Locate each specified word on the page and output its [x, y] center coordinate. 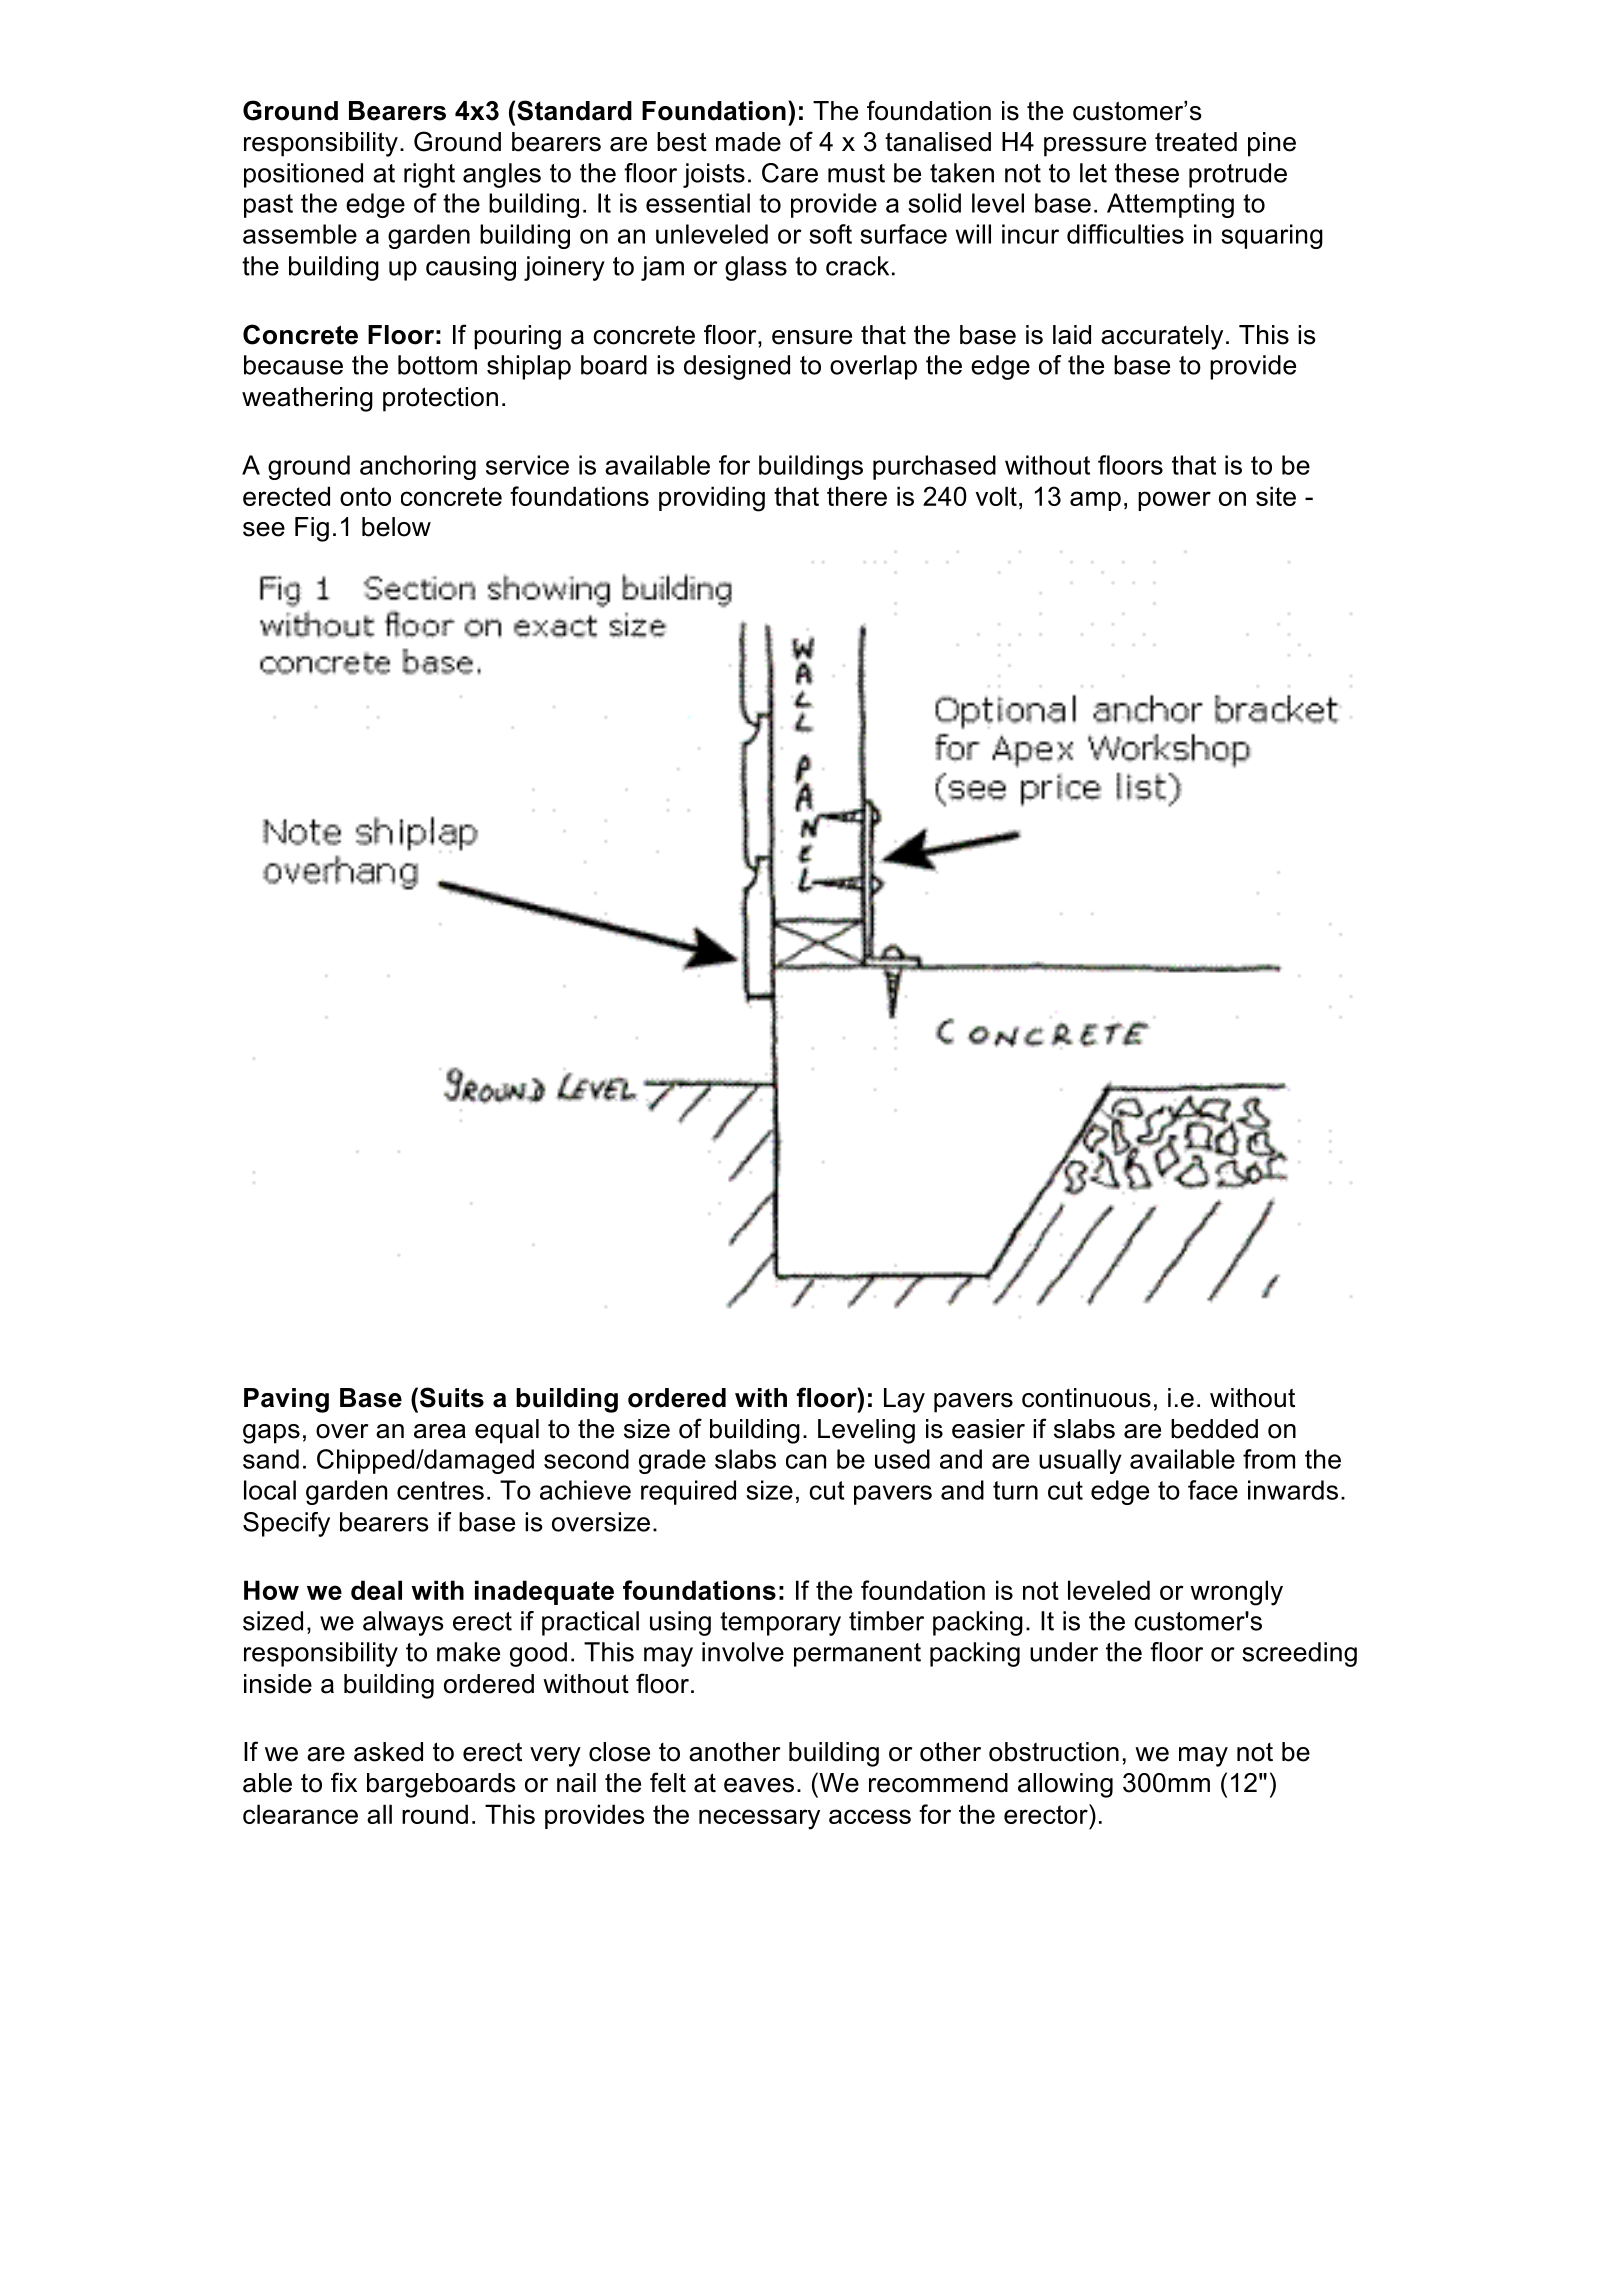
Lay [904, 1400]
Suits [452, 1397]
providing [712, 499]
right [429, 175]
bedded [1214, 1429]
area [440, 1431]
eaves [759, 1785]
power [1174, 501]
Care [790, 173]
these [1147, 173]
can [806, 1461]
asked [388, 1752]
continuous [1086, 1398]
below [396, 527]
